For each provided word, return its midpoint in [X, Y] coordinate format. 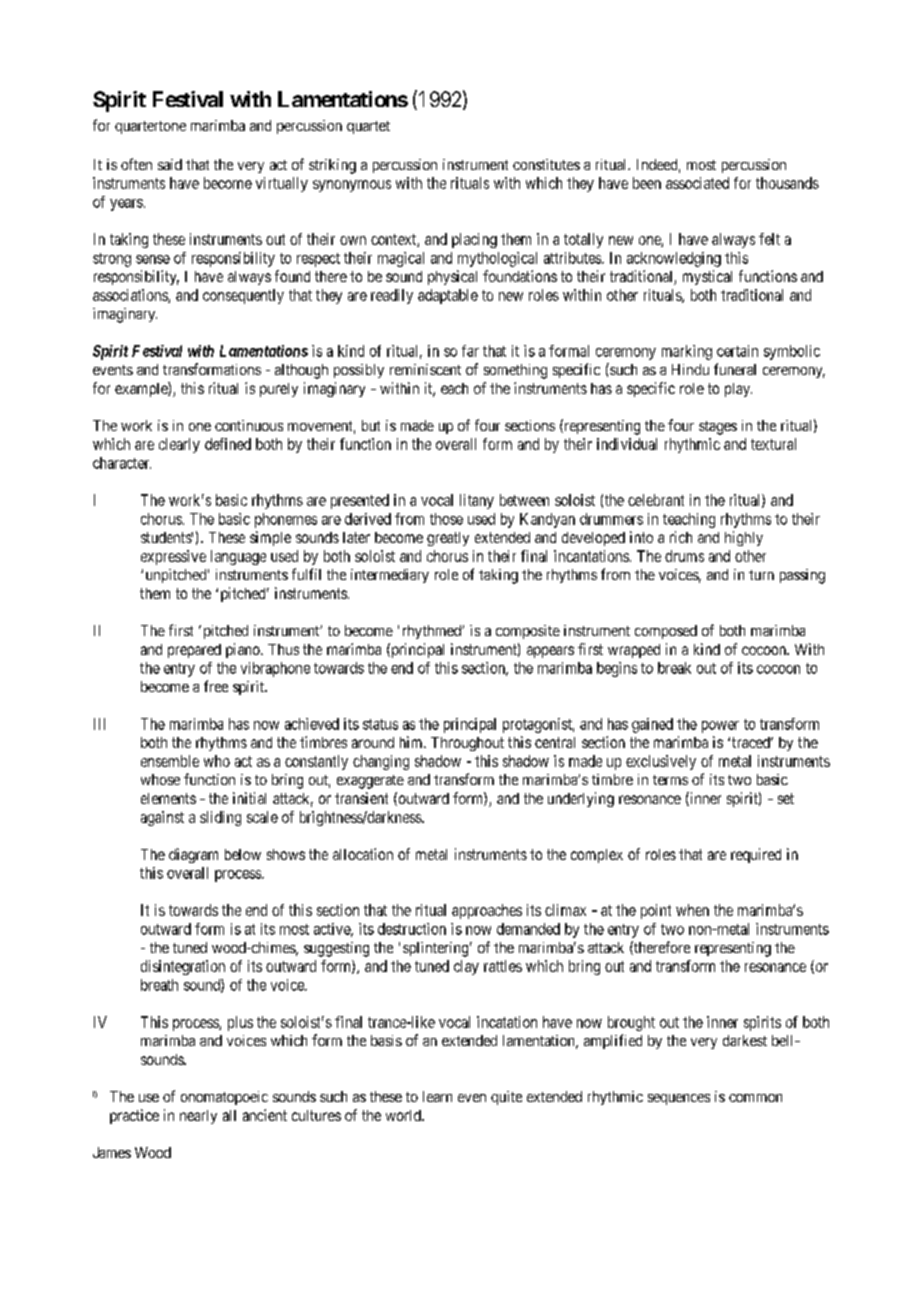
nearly [198, 1117]
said [170, 164]
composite [528, 632]
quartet [368, 127]
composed [666, 632]
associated [697, 183]
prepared [194, 651]
